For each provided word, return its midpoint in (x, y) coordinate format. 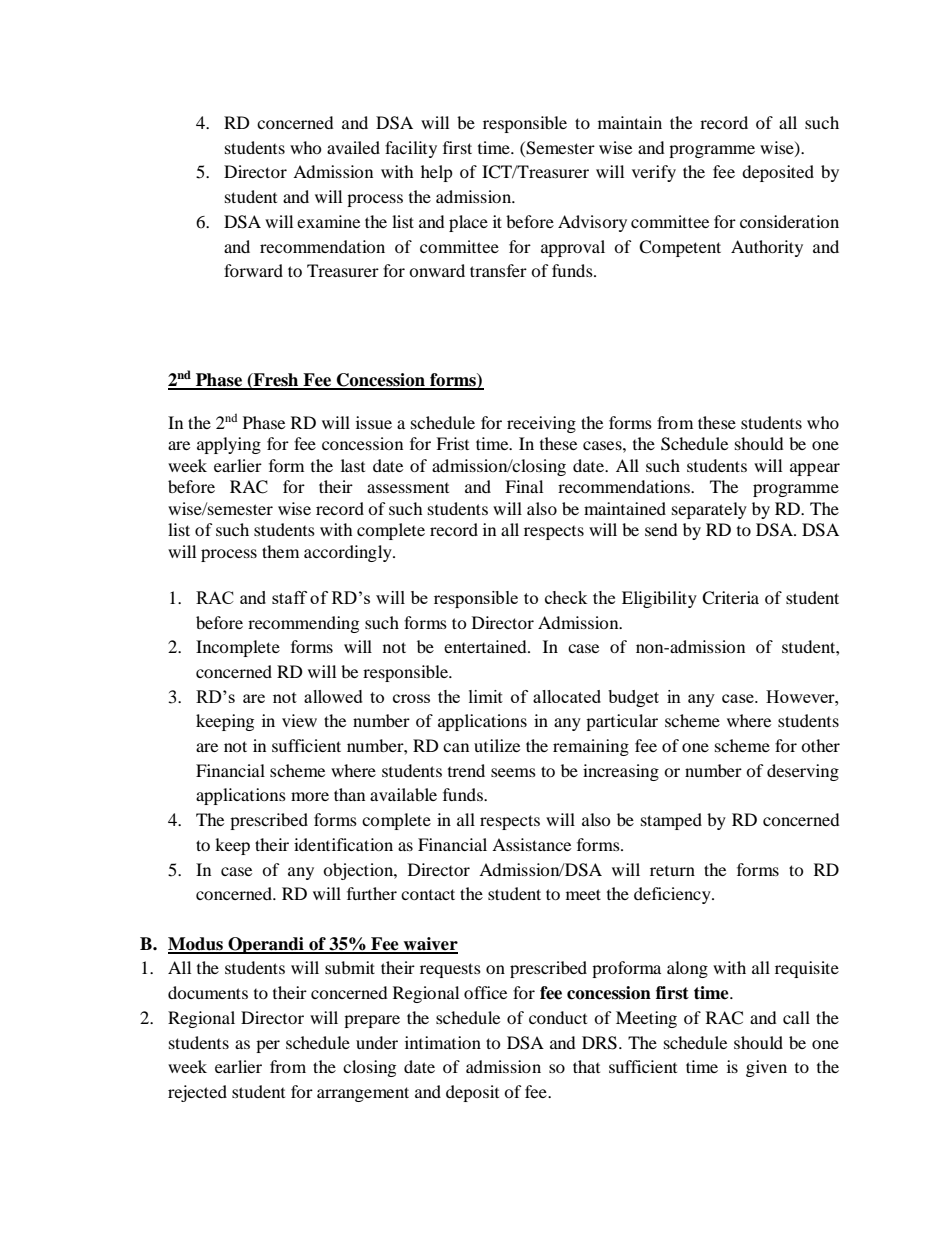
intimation (443, 1042)
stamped (671, 821)
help (437, 173)
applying (229, 445)
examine (328, 221)
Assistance (531, 844)
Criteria (730, 598)
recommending (303, 624)
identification (343, 844)
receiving (541, 424)
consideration (789, 221)
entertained (486, 646)
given (766, 1068)
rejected (197, 1093)
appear (815, 469)
